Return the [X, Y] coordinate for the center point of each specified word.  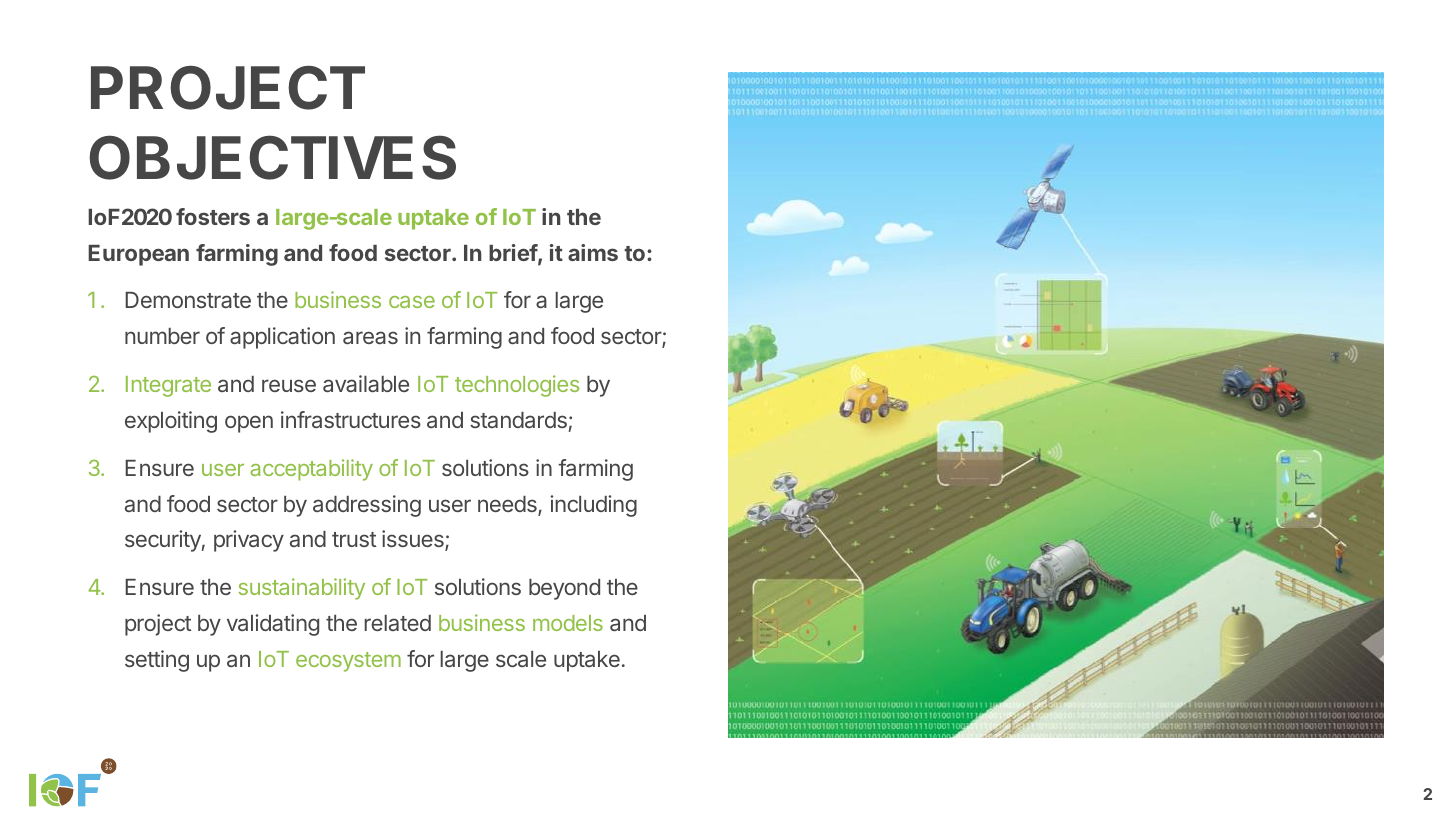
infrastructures [351, 419]
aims [593, 252]
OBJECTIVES [272, 157]
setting [157, 661]
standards [518, 420]
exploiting [171, 422]
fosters [213, 216]
